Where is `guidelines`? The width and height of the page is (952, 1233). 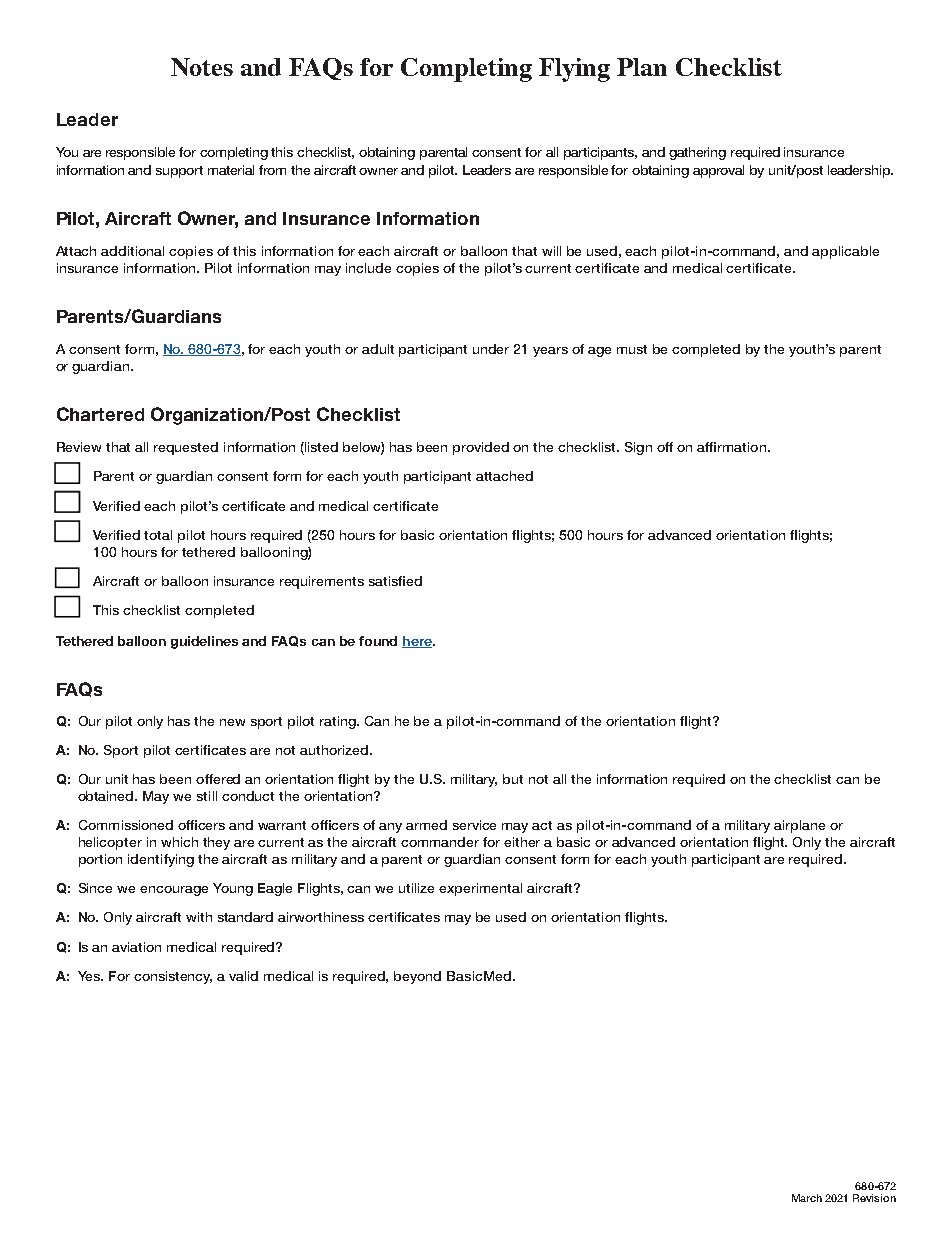 guidelines is located at coordinates (204, 642).
